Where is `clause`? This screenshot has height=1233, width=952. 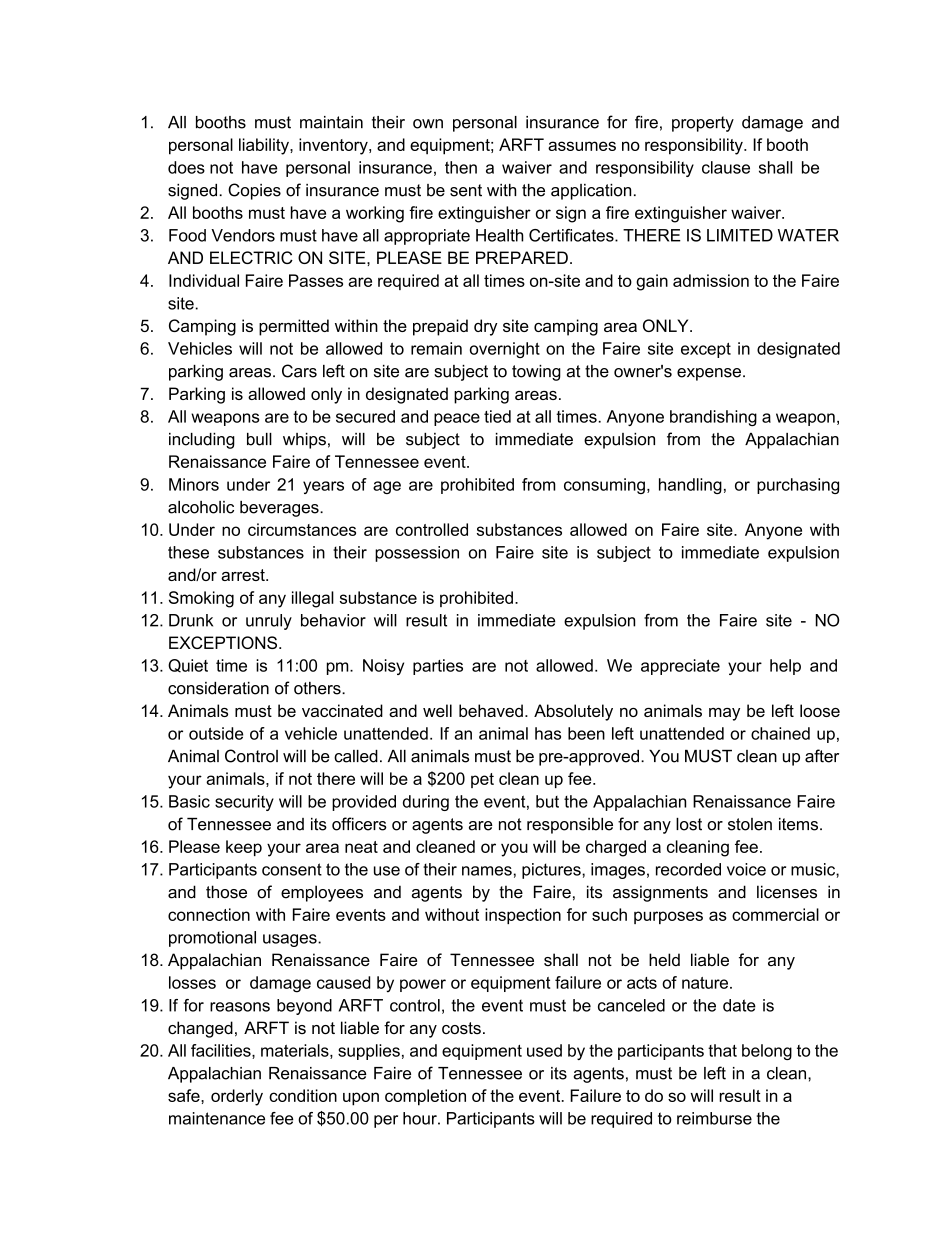
clause is located at coordinates (726, 167).
